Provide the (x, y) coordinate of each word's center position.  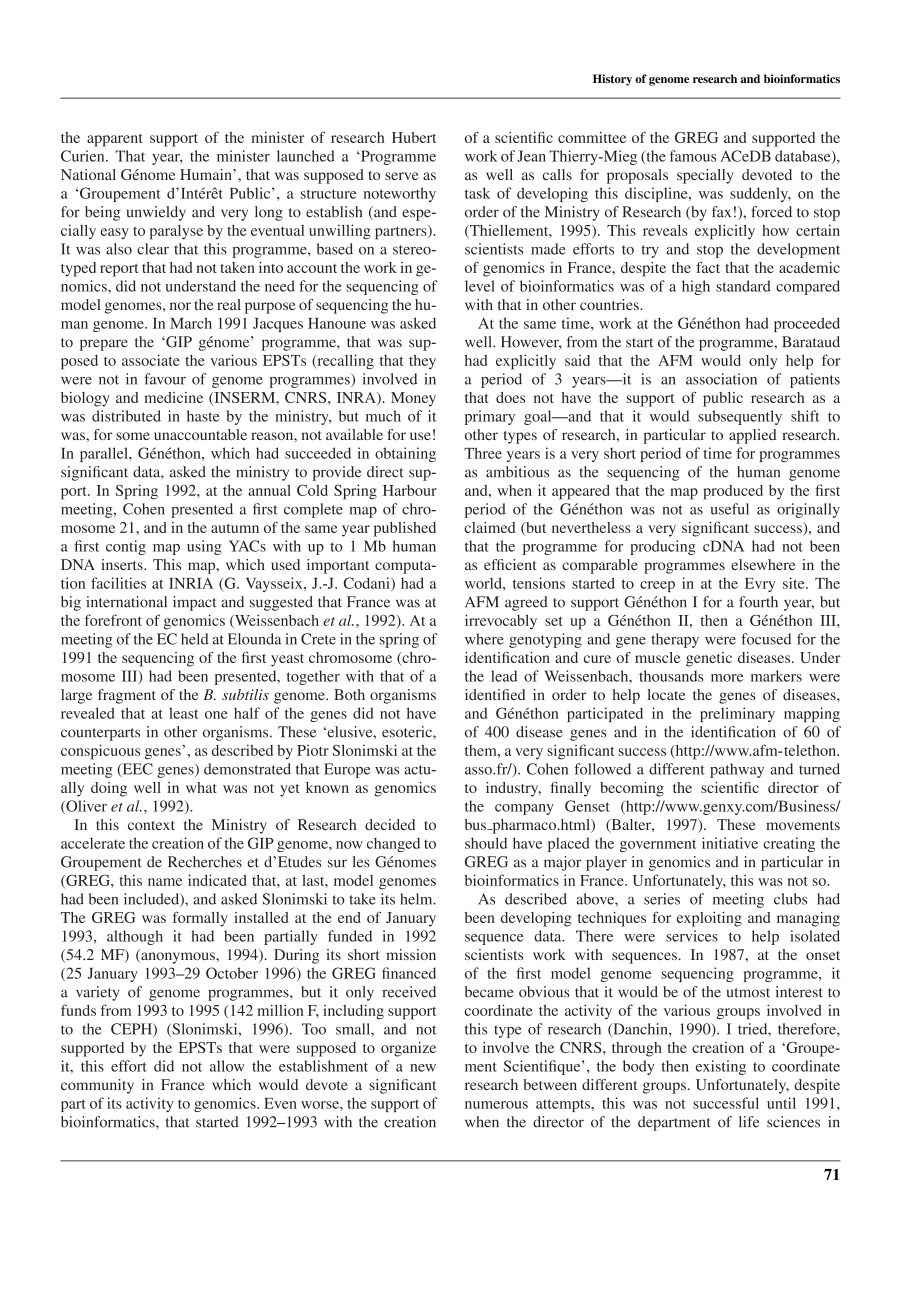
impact (195, 603)
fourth (758, 602)
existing (721, 1067)
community (97, 1086)
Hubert (414, 137)
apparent (115, 140)
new (423, 1068)
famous (692, 156)
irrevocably (501, 622)
